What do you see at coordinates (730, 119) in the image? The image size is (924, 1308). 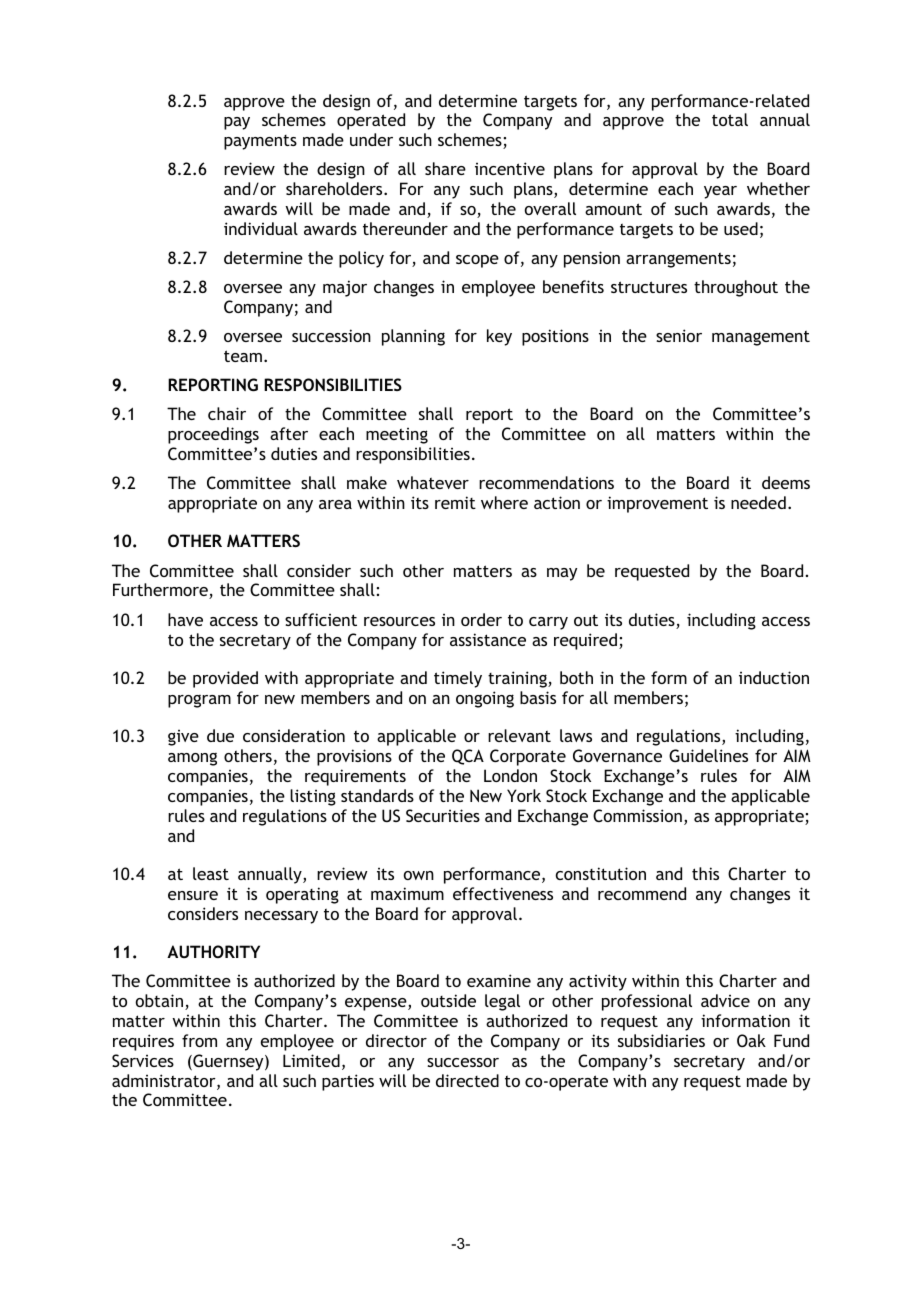 I see `total` at bounding box center [730, 119].
